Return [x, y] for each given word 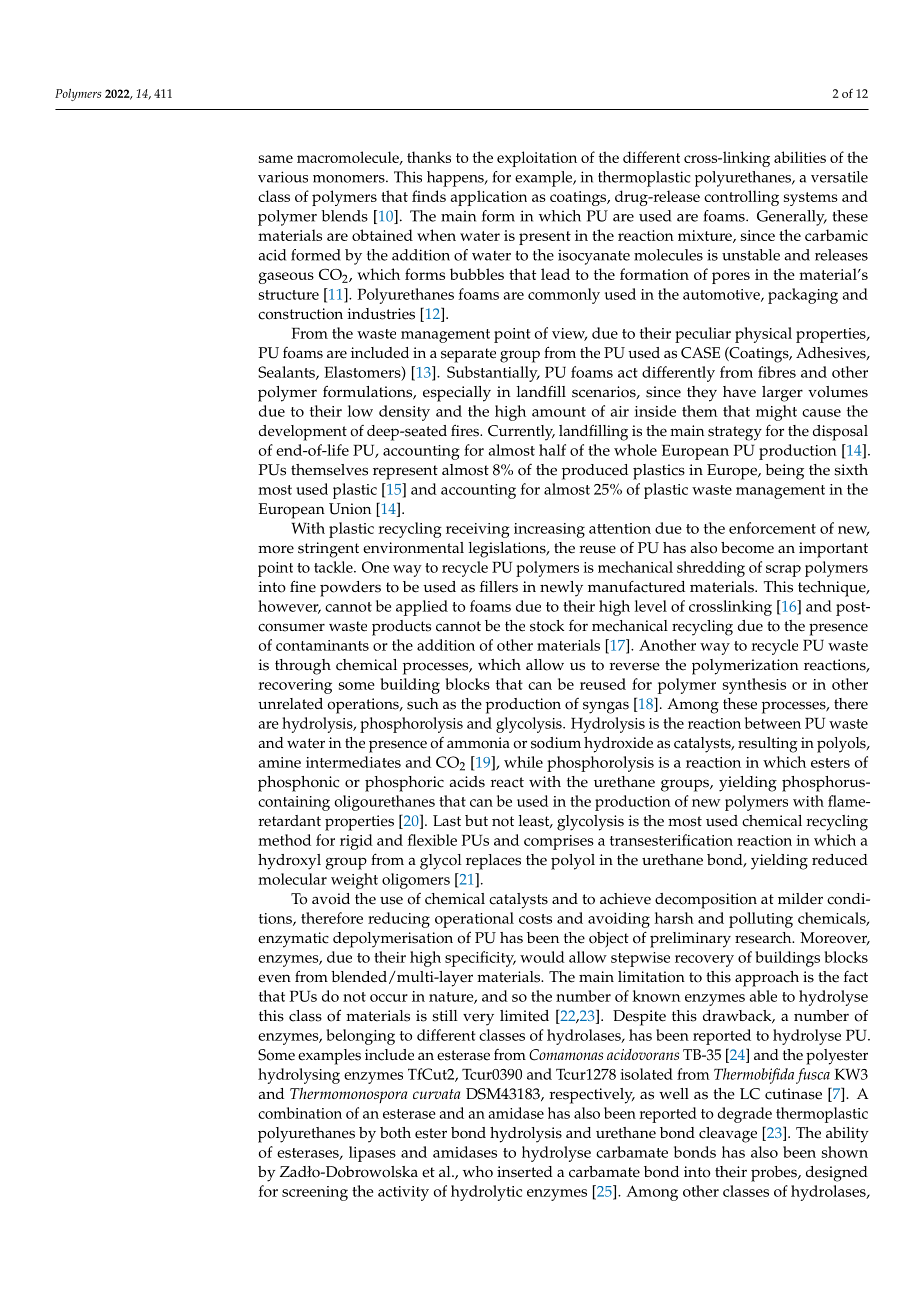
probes [775, 1174]
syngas [606, 707]
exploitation [537, 159]
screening [315, 1193]
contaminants [322, 645]
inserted [525, 1172]
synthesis [754, 686]
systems [811, 199]
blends [344, 216]
